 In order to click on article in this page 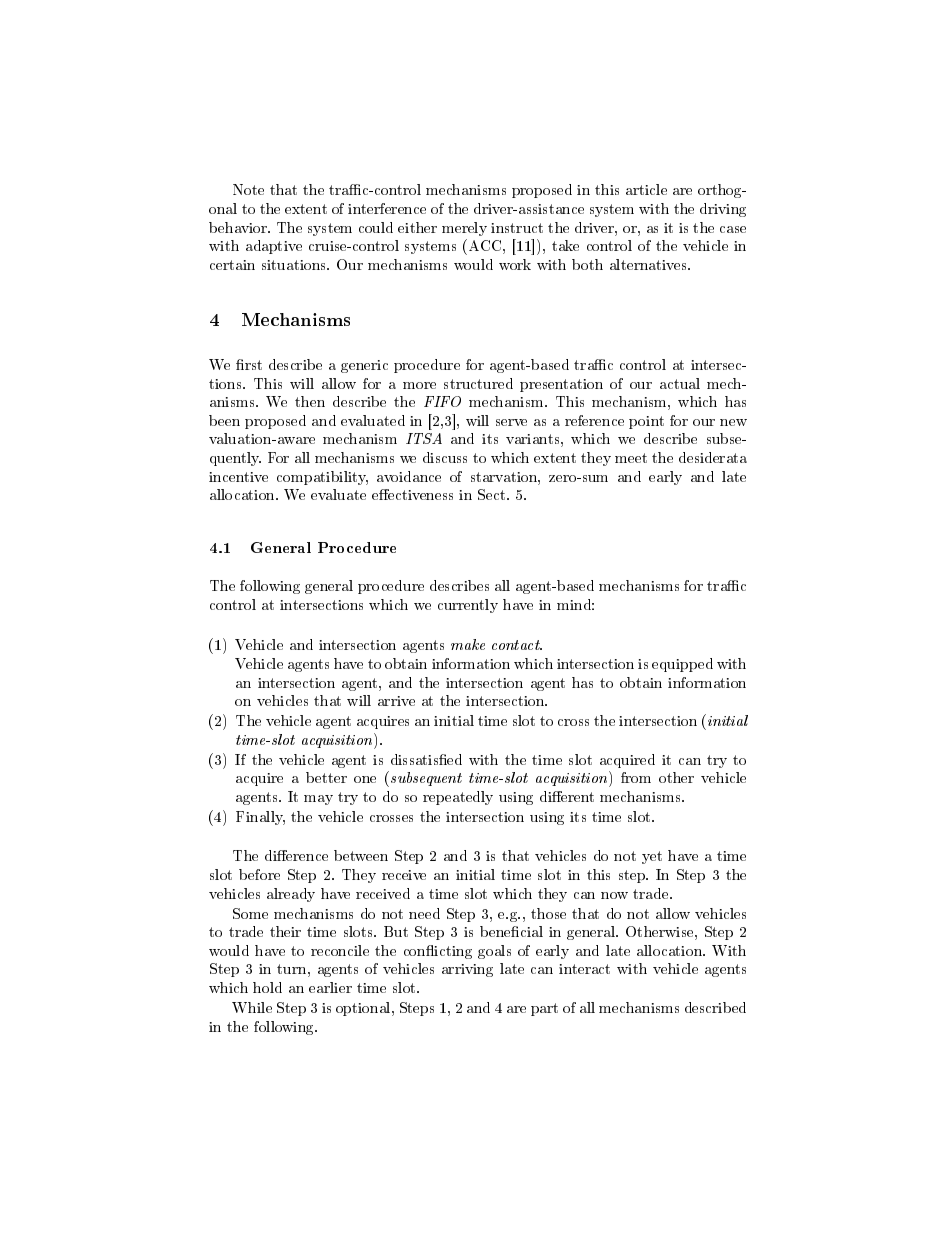, I will do `click(646, 189)`.
